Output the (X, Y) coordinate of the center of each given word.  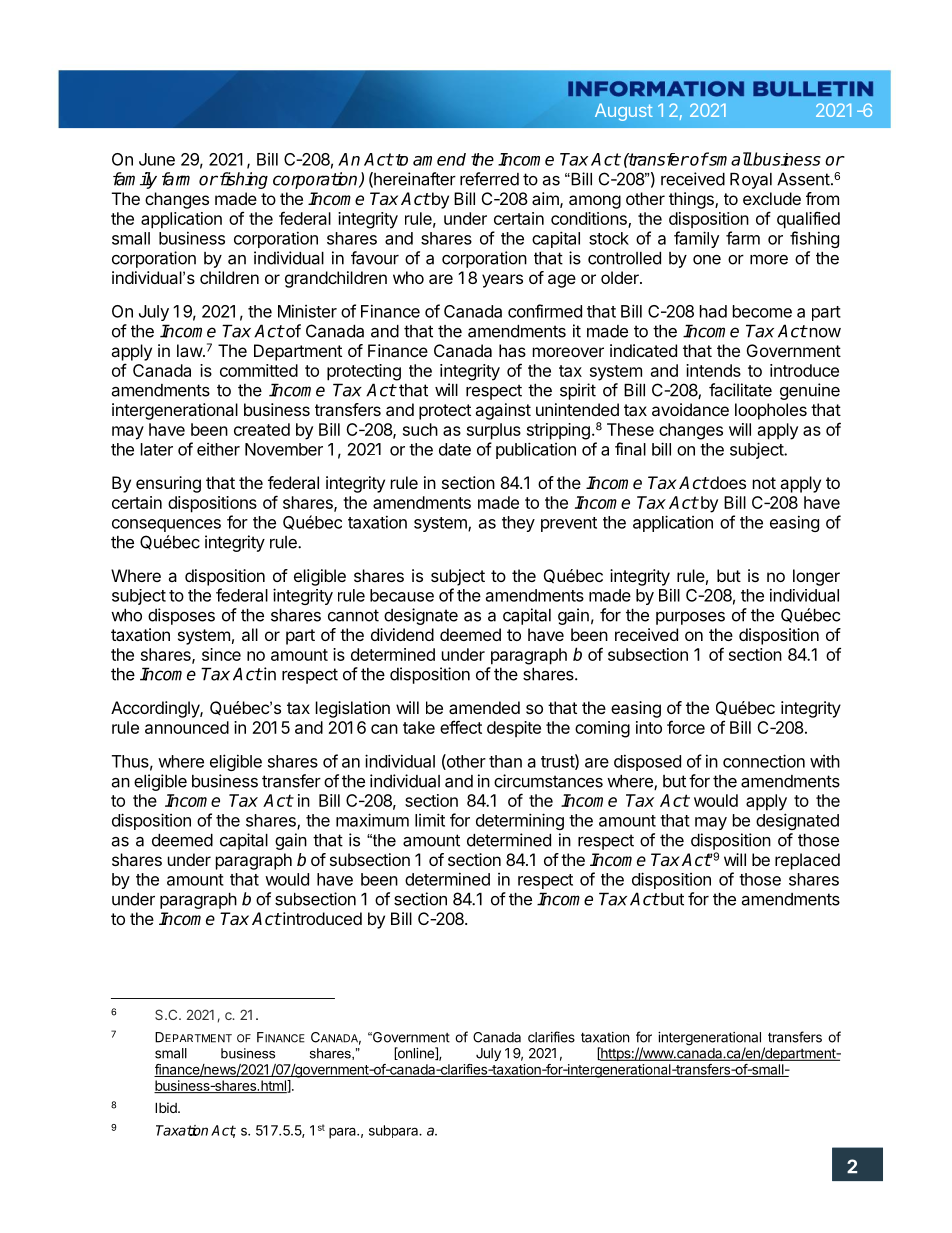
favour (375, 258)
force (686, 727)
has (512, 350)
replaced (807, 861)
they (518, 524)
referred (489, 179)
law (190, 350)
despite (514, 729)
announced (187, 727)
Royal (751, 181)
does (727, 482)
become (762, 311)
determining (520, 821)
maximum (372, 820)
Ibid (167, 1107)
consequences (166, 525)
